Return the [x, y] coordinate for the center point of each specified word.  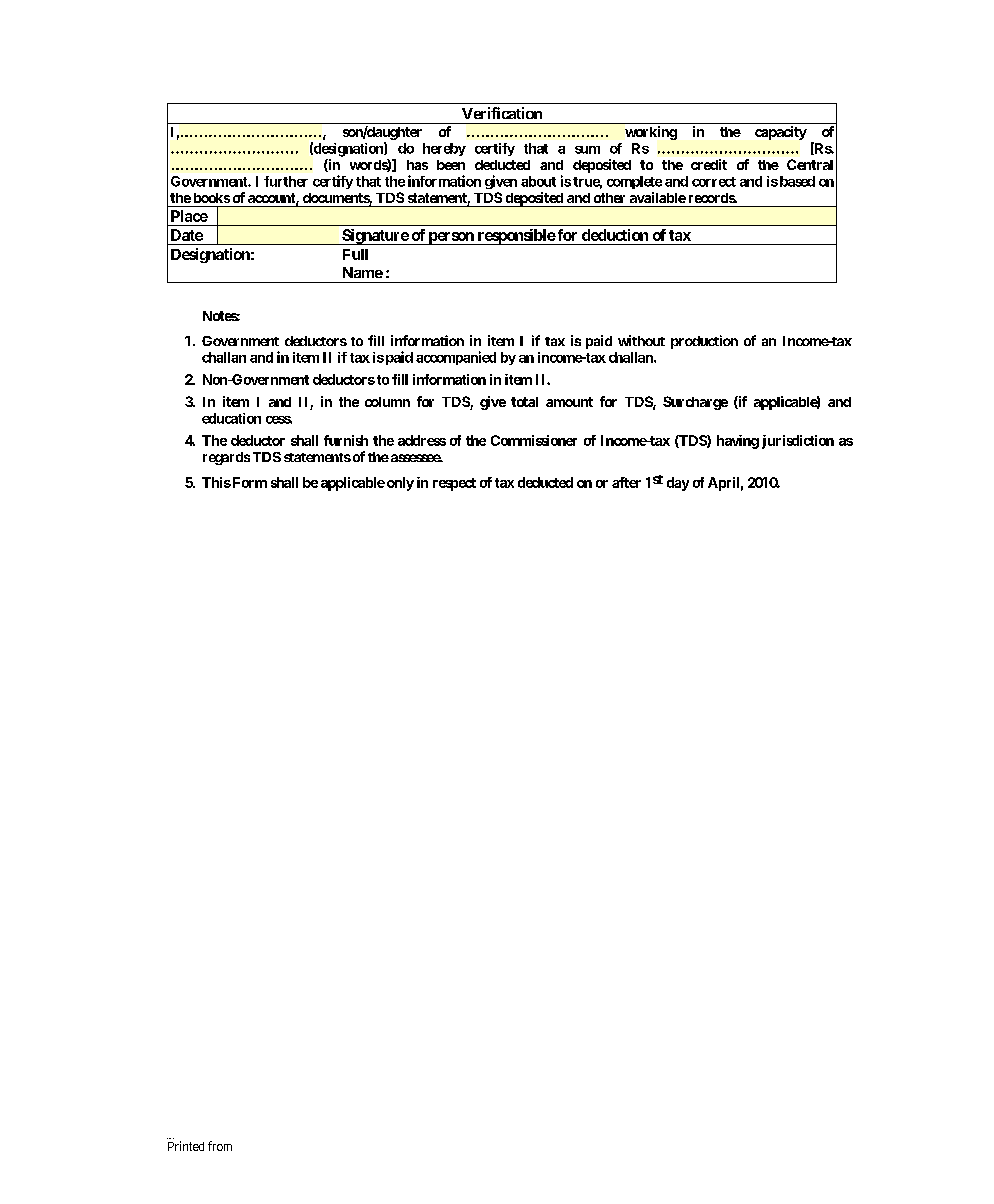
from [220, 1146]
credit [709, 164]
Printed [186, 1146]
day [678, 484]
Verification [502, 113]
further [286, 181]
